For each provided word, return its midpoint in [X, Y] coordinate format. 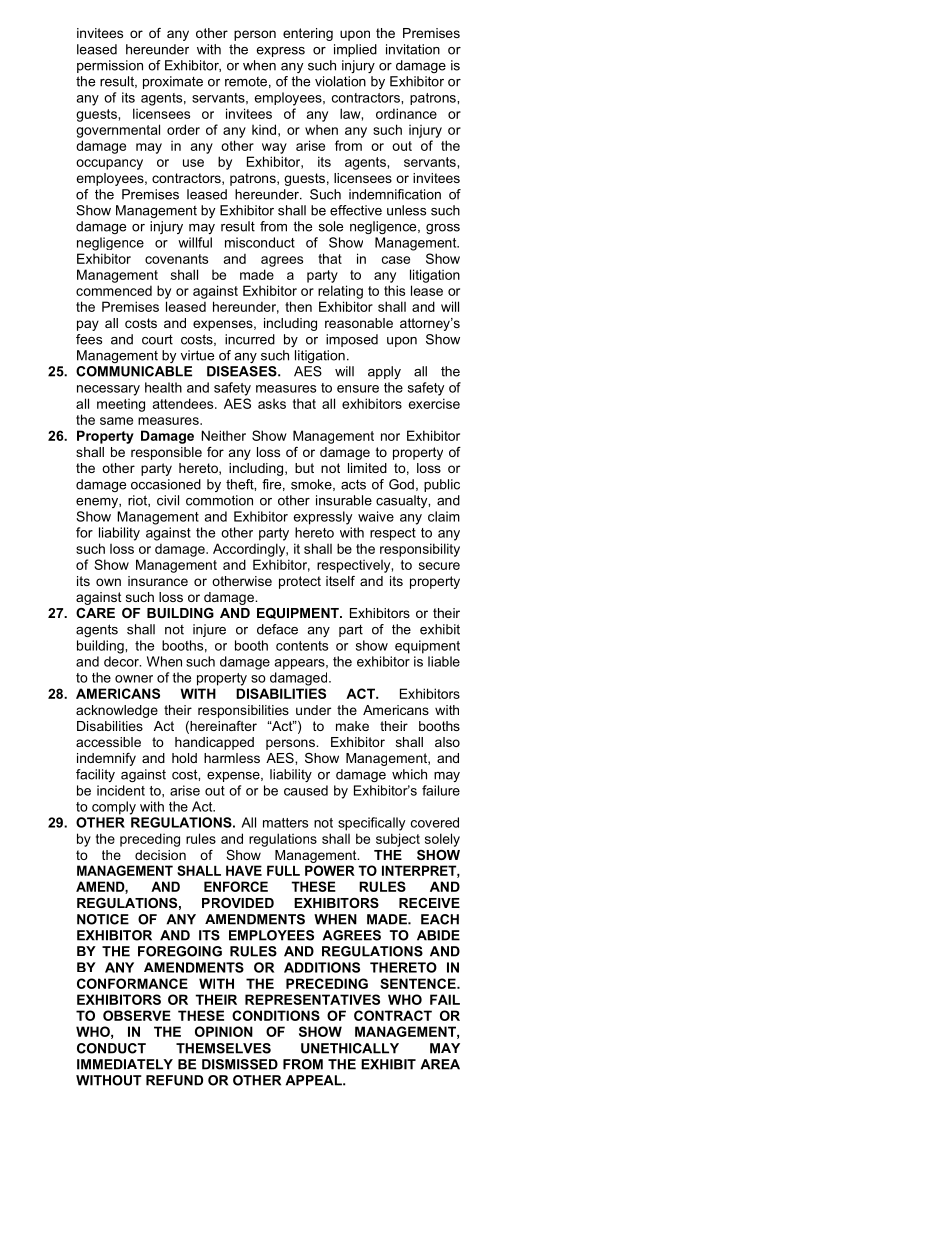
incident [121, 790]
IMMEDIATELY [125, 1064]
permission [110, 66]
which [409, 774]
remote [246, 82]
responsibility [420, 550]
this [394, 290]
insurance [158, 581]
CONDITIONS [276, 1015]
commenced [114, 290]
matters [285, 823]
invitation [413, 49]
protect [300, 582]
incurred [250, 339]
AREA [440, 1064]
